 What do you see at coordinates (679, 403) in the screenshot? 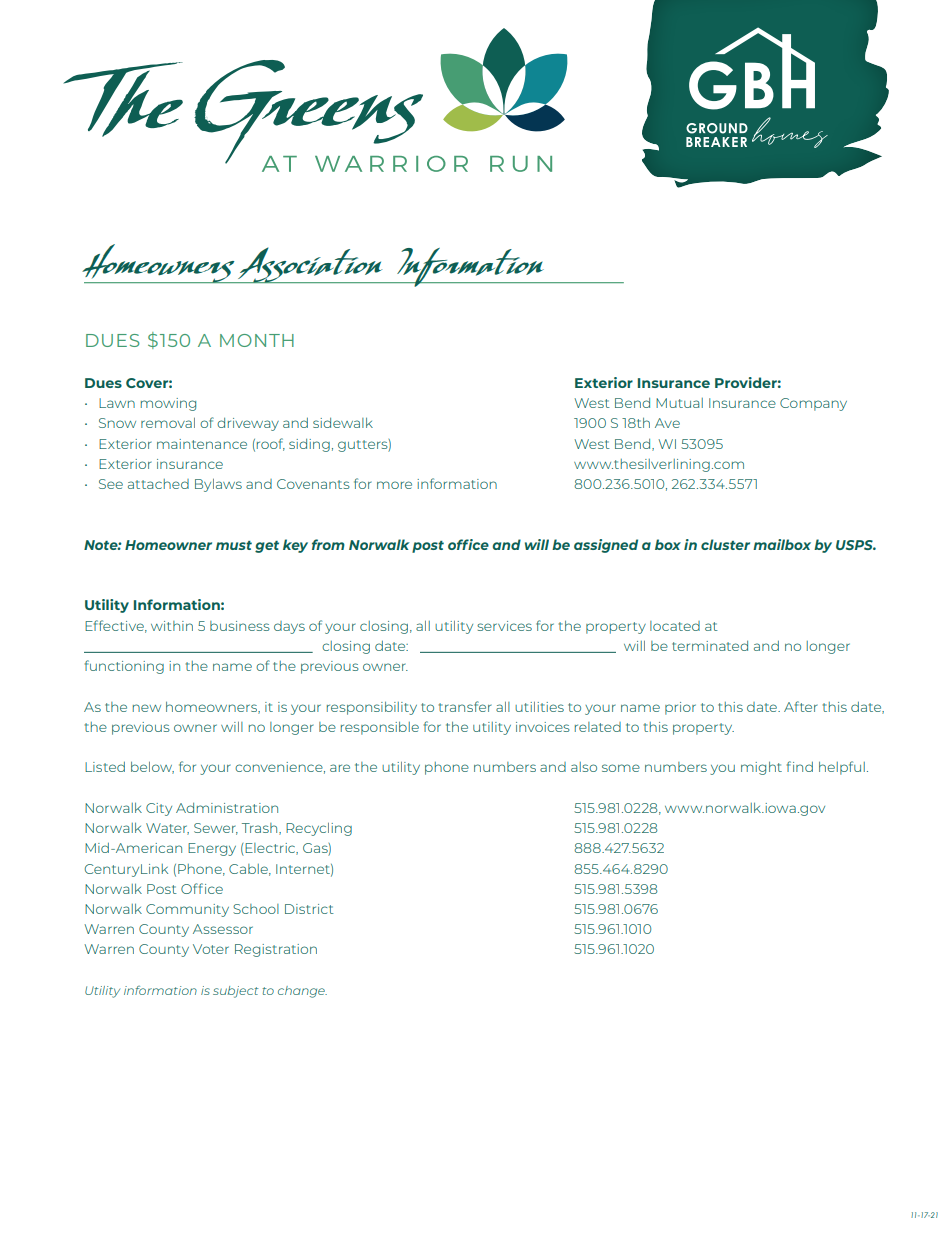
I see `Mutual` at bounding box center [679, 403].
